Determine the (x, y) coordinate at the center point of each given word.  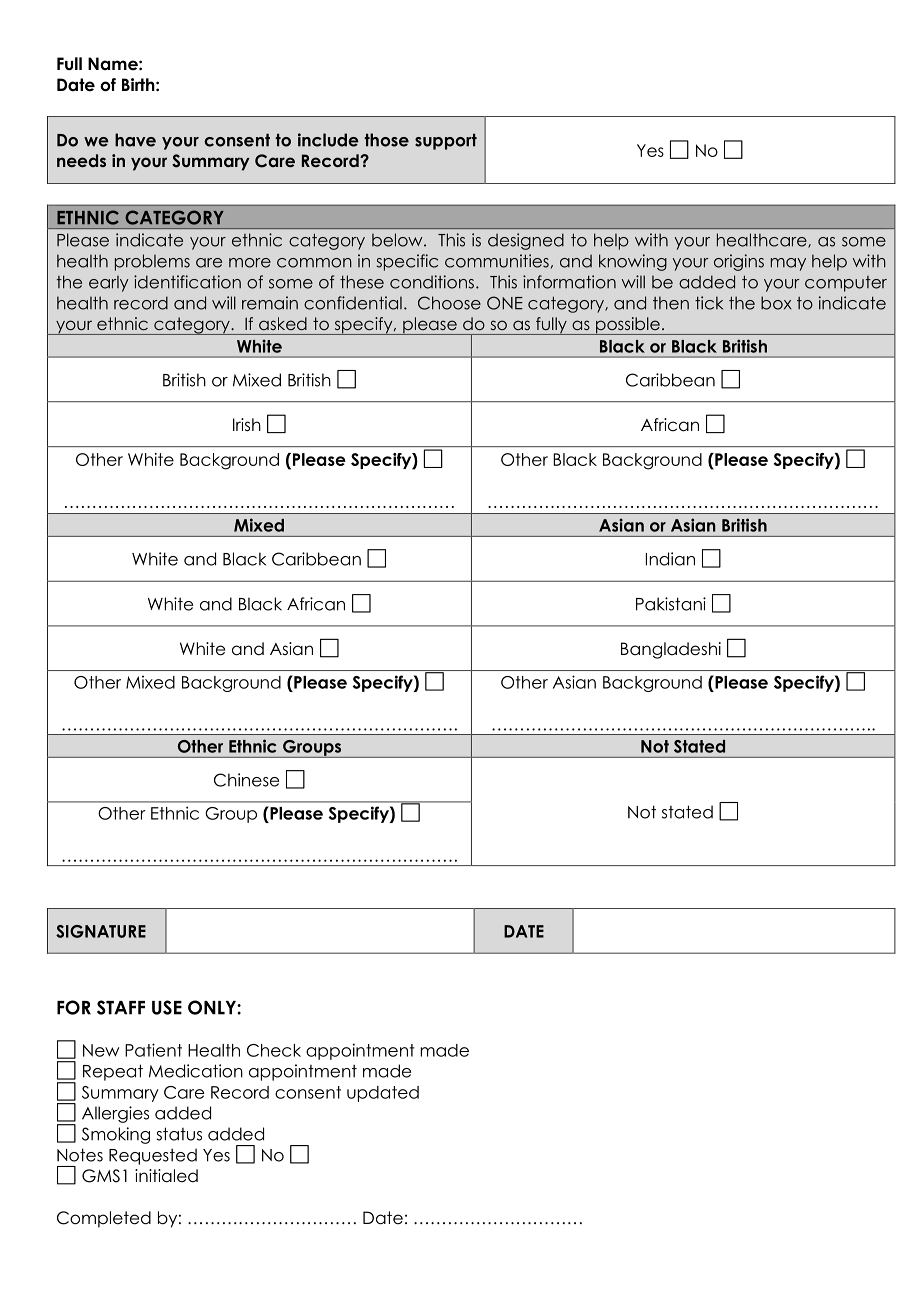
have (135, 140)
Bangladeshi (671, 650)
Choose (449, 303)
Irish (247, 425)
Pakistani (671, 604)
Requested (153, 1156)
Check (274, 1050)
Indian (670, 559)
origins (739, 262)
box (776, 303)
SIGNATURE (101, 931)
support (446, 142)
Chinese (246, 780)
